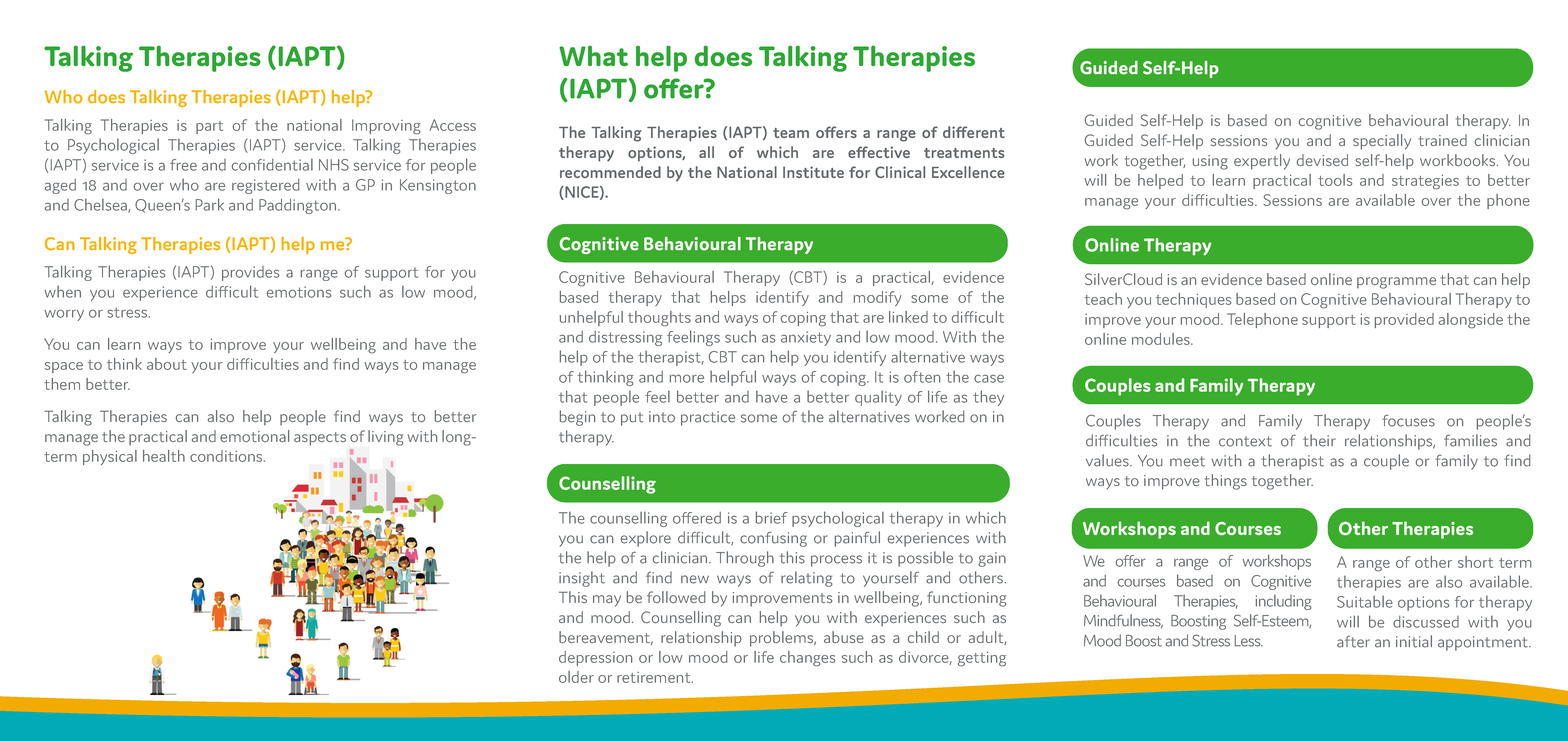 Image resolution: width=1568 pixels, height=741 pixels. I want to click on part, so click(209, 127).
